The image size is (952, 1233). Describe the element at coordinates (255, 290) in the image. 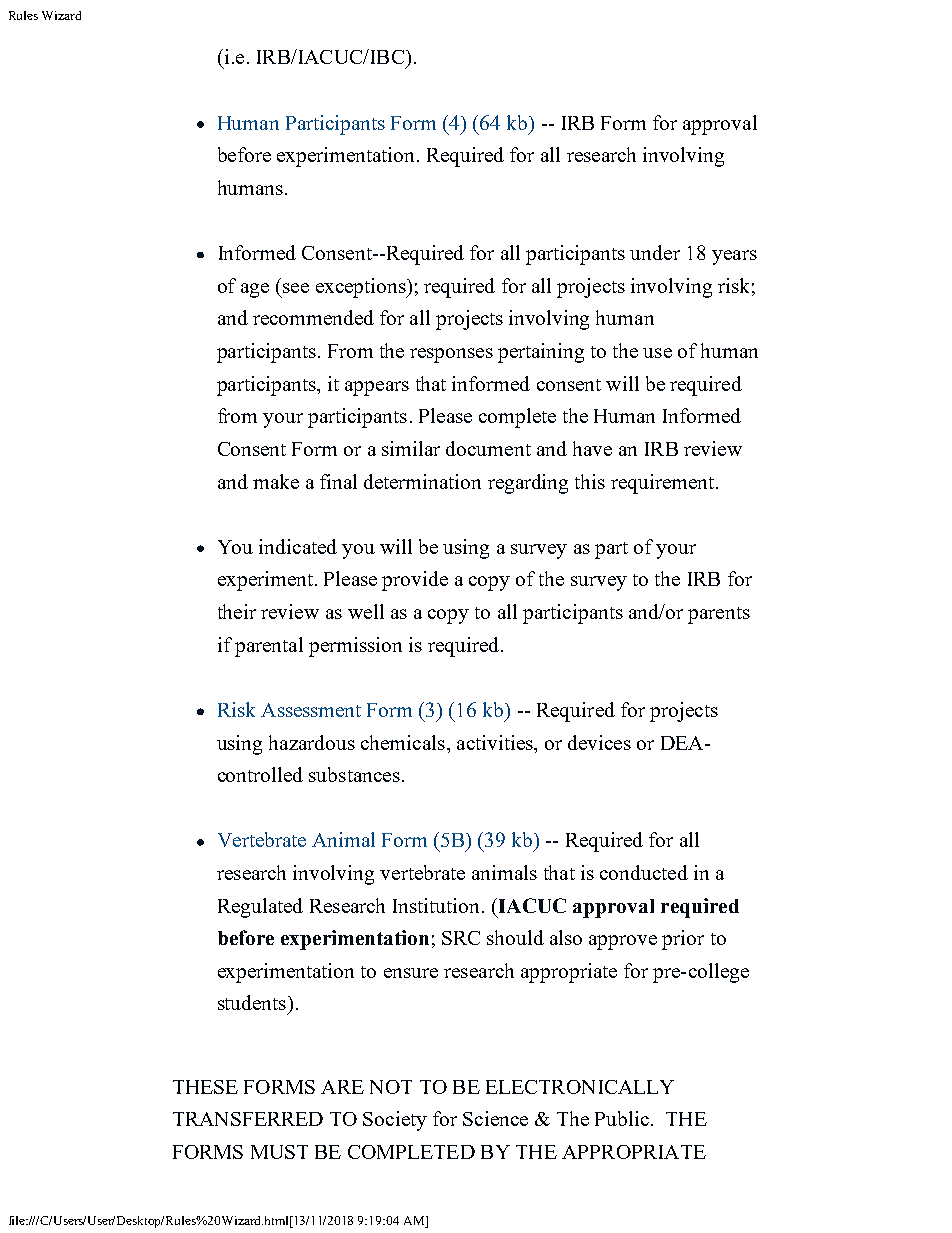

I see `age` at that location.
